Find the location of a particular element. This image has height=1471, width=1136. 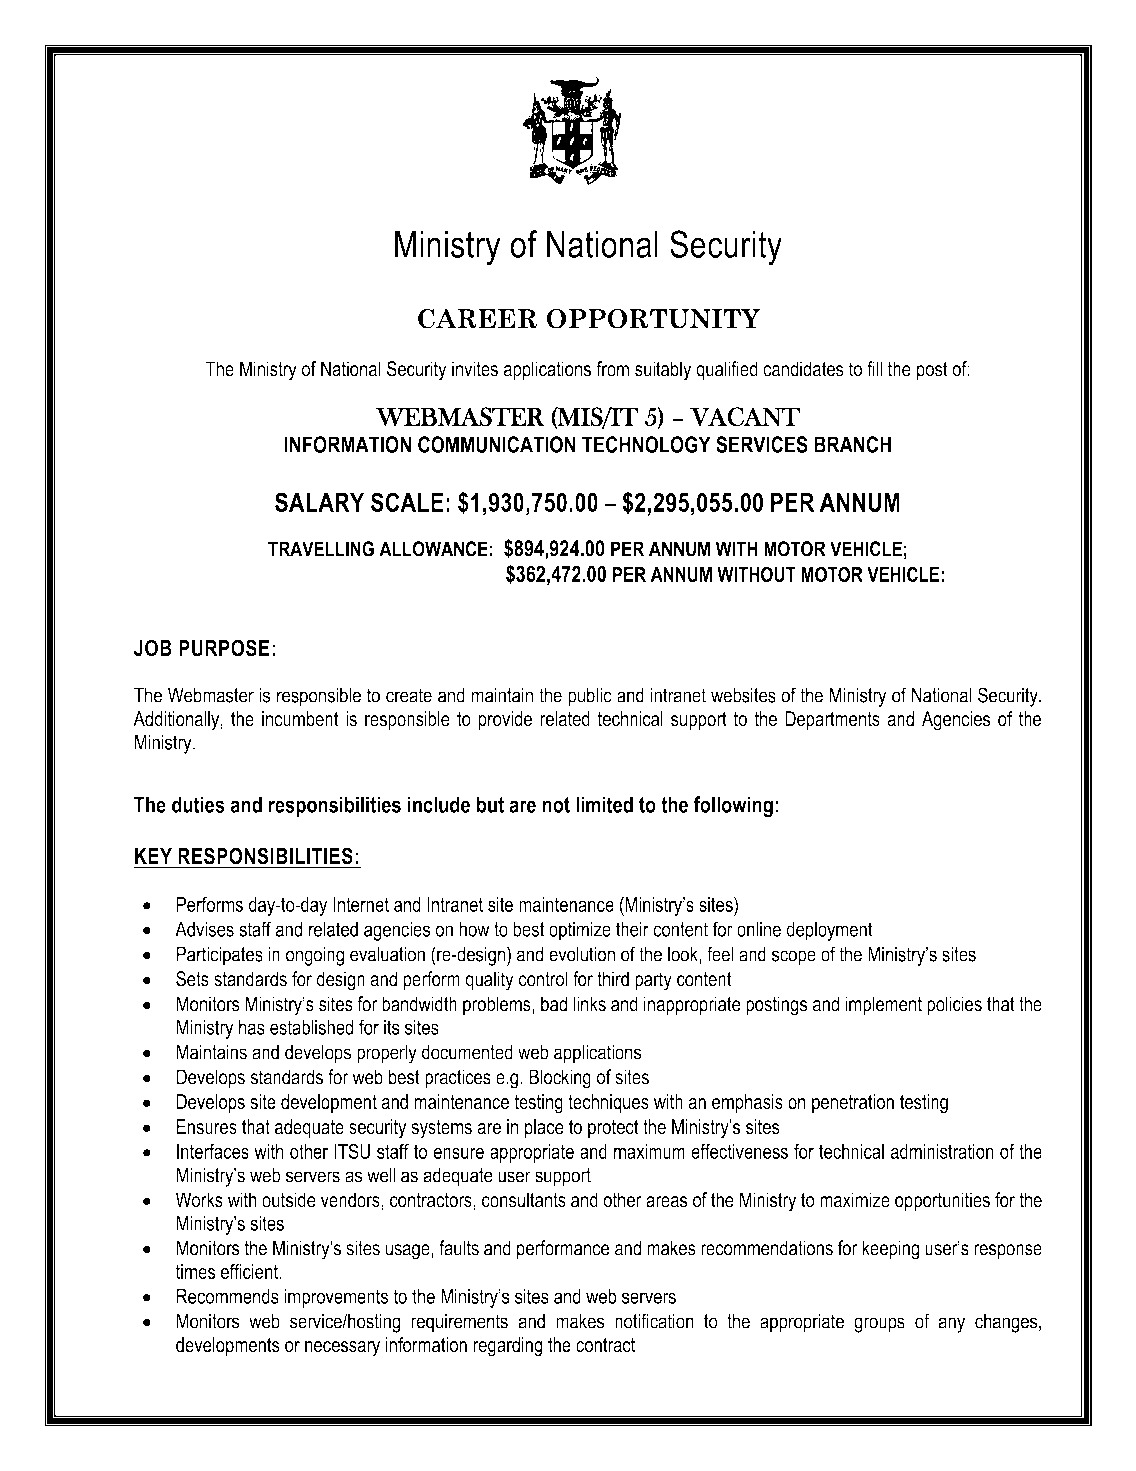

from is located at coordinates (613, 369).
